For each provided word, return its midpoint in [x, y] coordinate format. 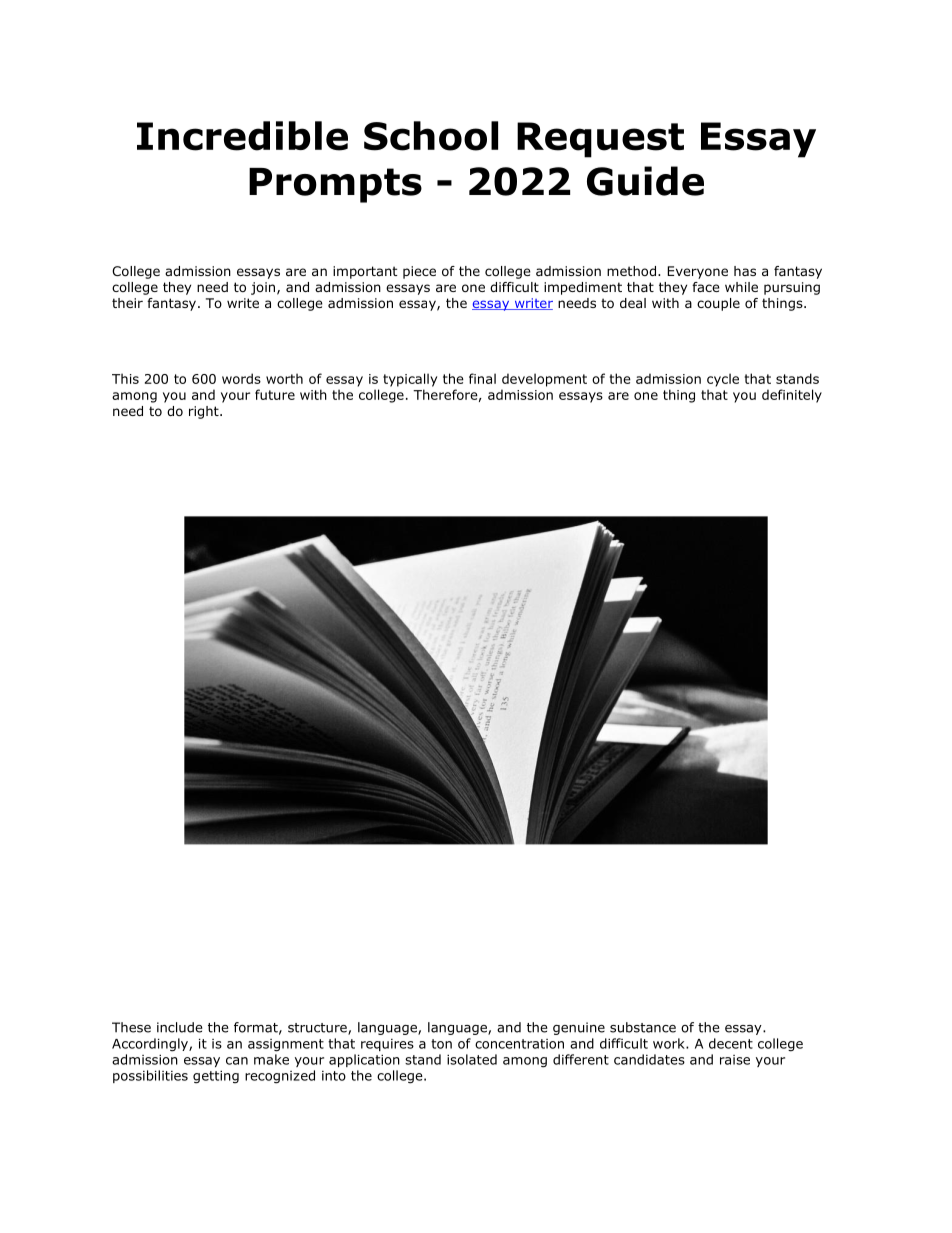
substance [643, 1027]
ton [441, 1044]
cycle [723, 380]
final [482, 378]
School [431, 136]
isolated [472, 1059]
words [241, 378]
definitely [792, 396]
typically [410, 380]
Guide [645, 181]
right [205, 412]
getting [216, 1077]
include [179, 1027]
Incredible [242, 136]
